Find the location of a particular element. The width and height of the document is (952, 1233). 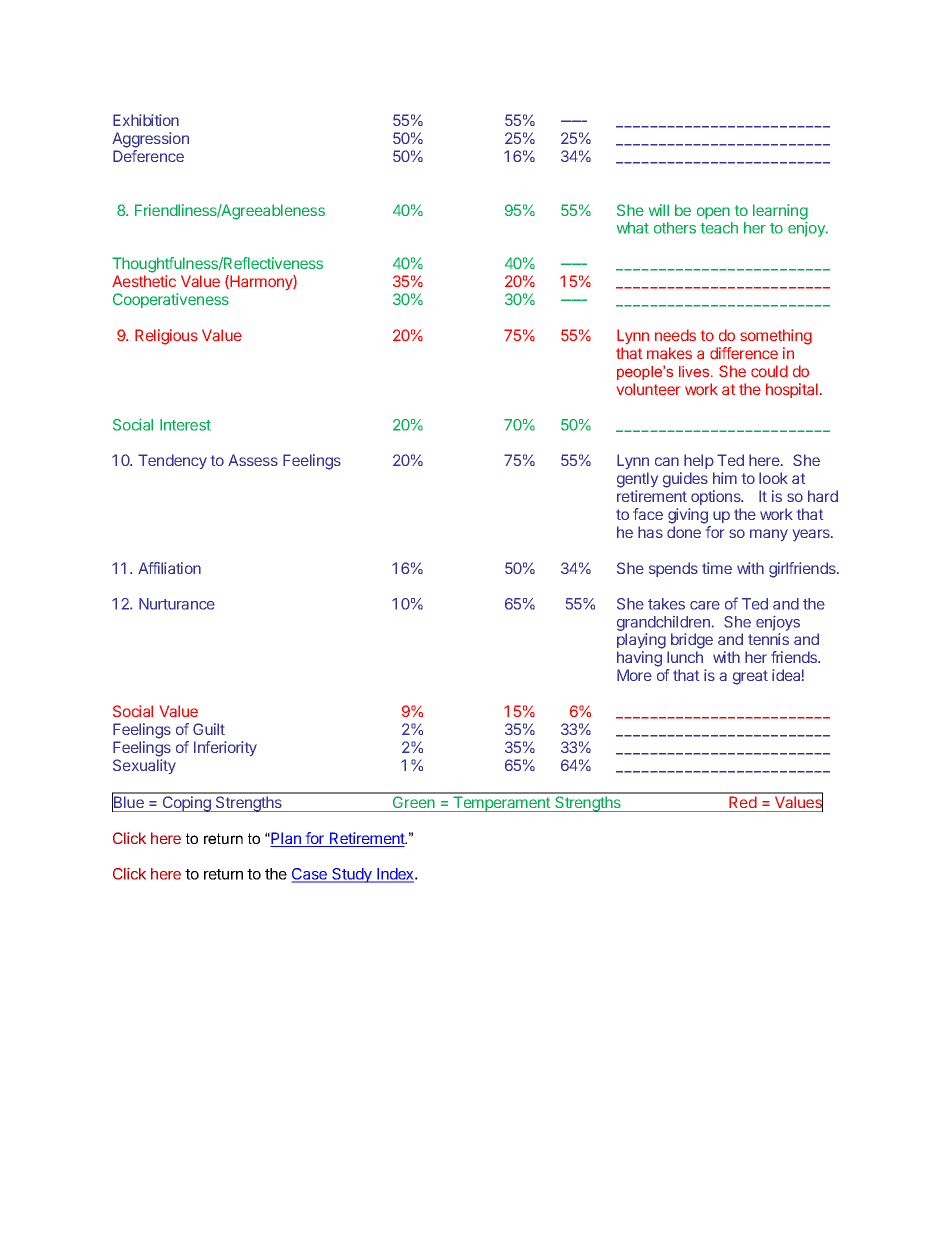

will is located at coordinates (659, 210).
